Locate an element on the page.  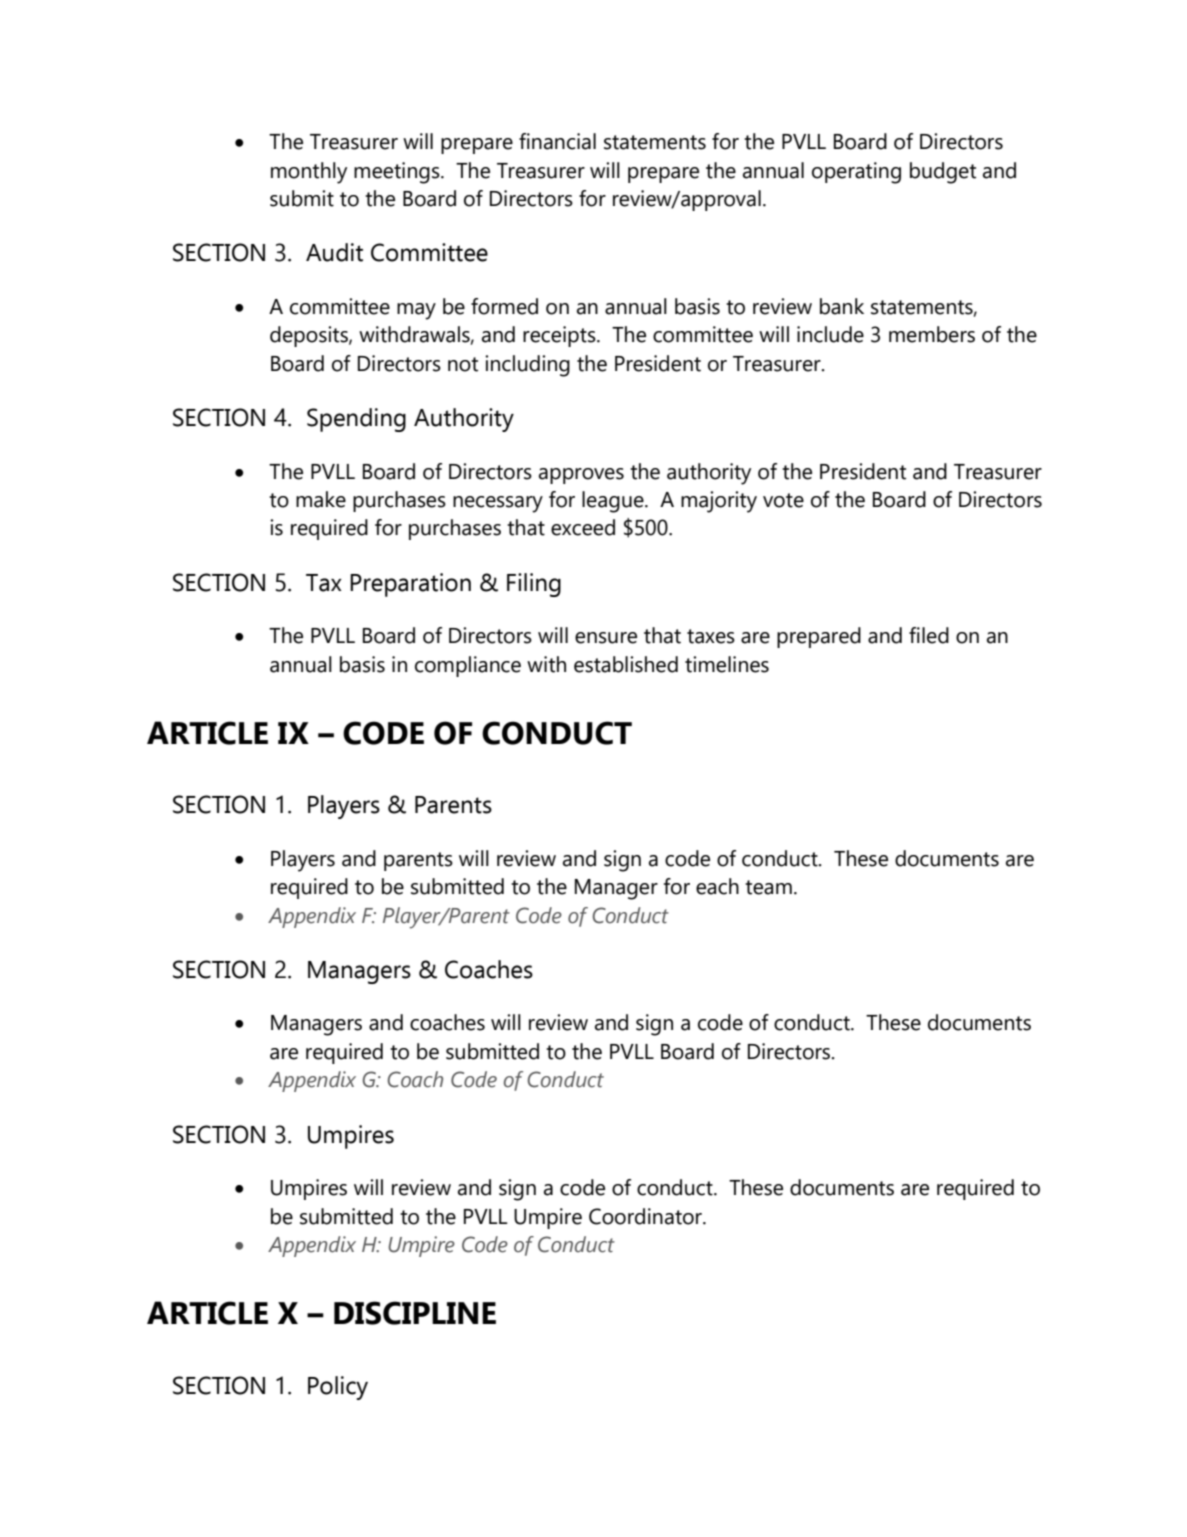
meetings is located at coordinates (398, 173).
